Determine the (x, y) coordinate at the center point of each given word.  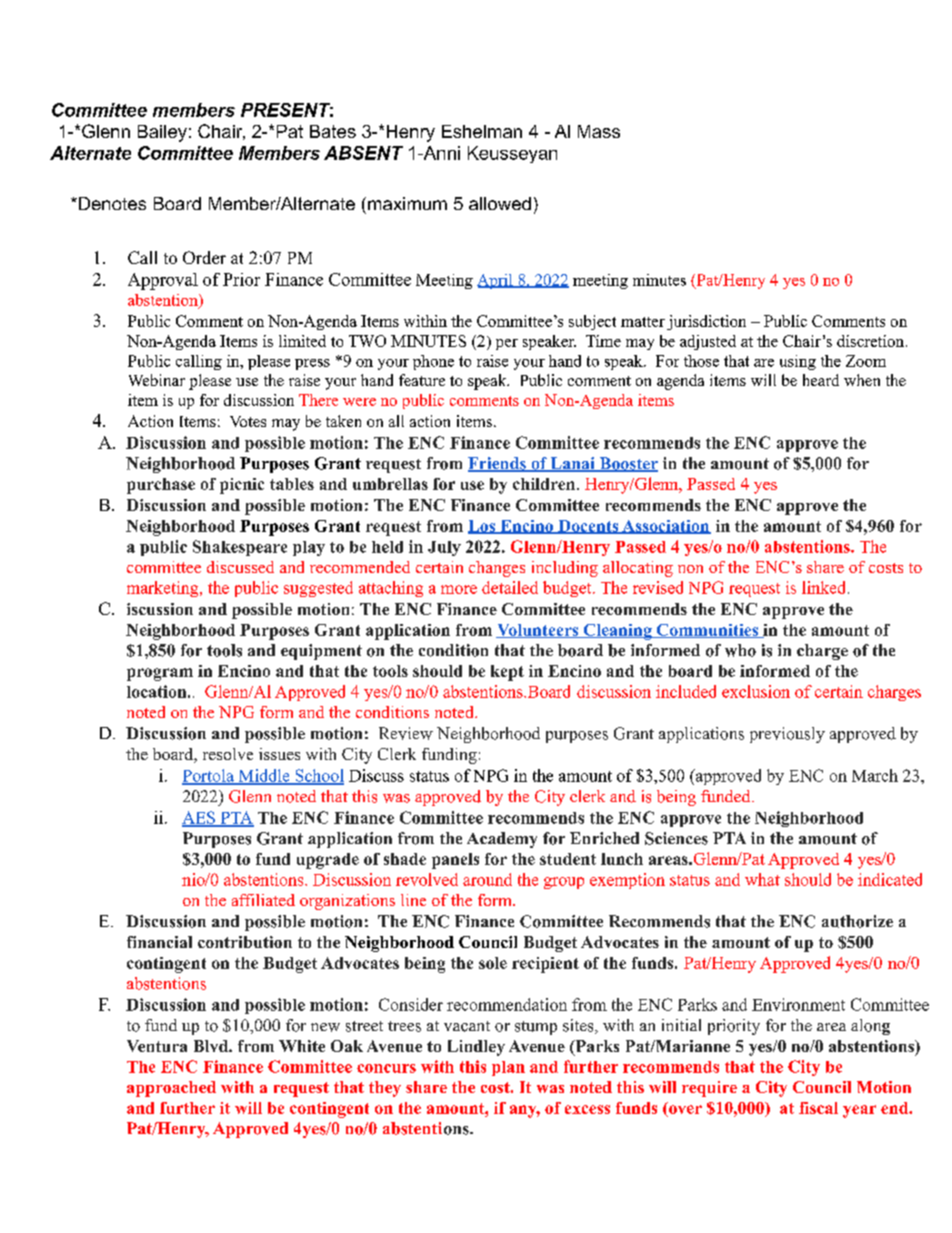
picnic (242, 486)
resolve (228, 754)
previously (787, 735)
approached (171, 1089)
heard (821, 380)
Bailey (162, 133)
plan (508, 1068)
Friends (498, 464)
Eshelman (482, 131)
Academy (502, 840)
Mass (599, 131)
